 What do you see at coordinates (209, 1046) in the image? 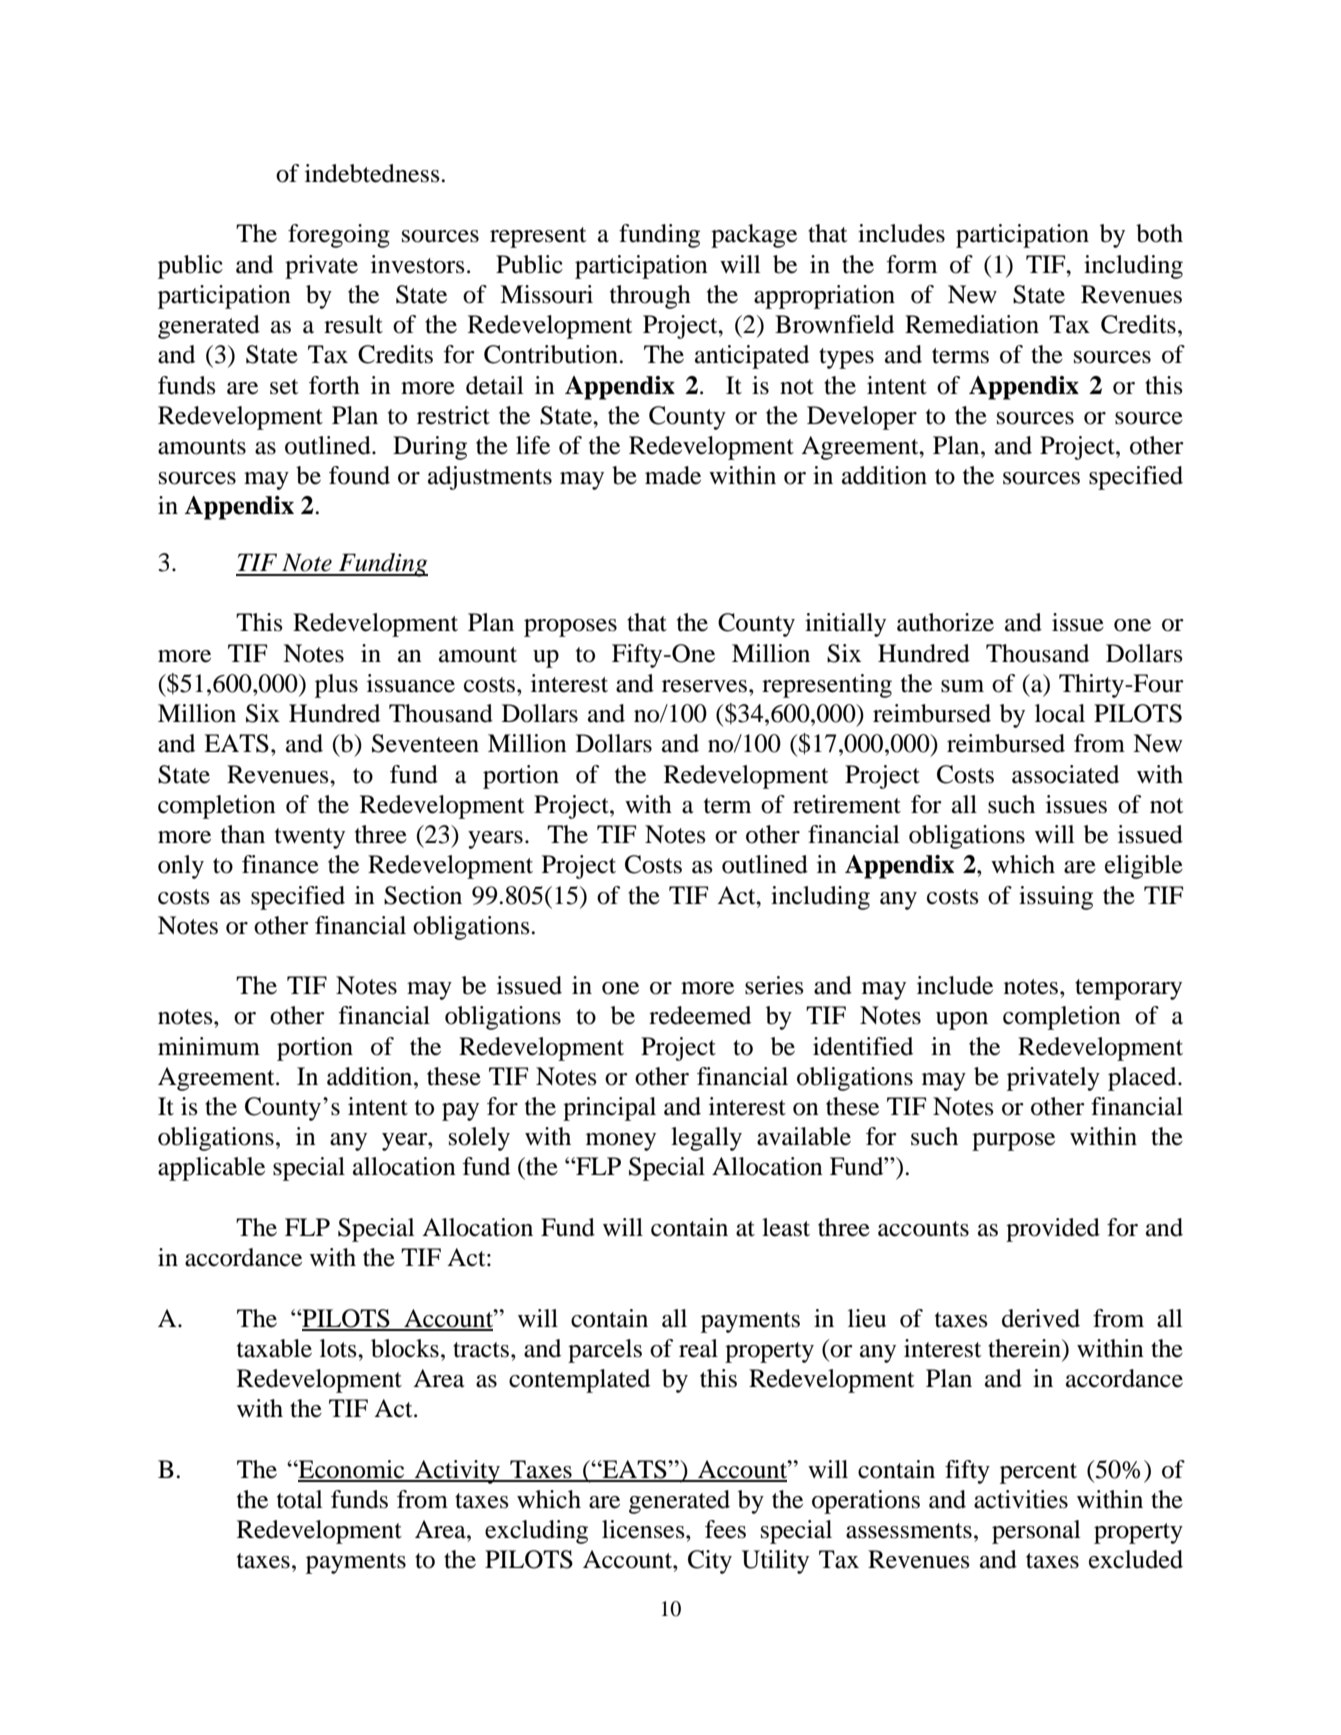
I see `minimum` at bounding box center [209, 1046].
